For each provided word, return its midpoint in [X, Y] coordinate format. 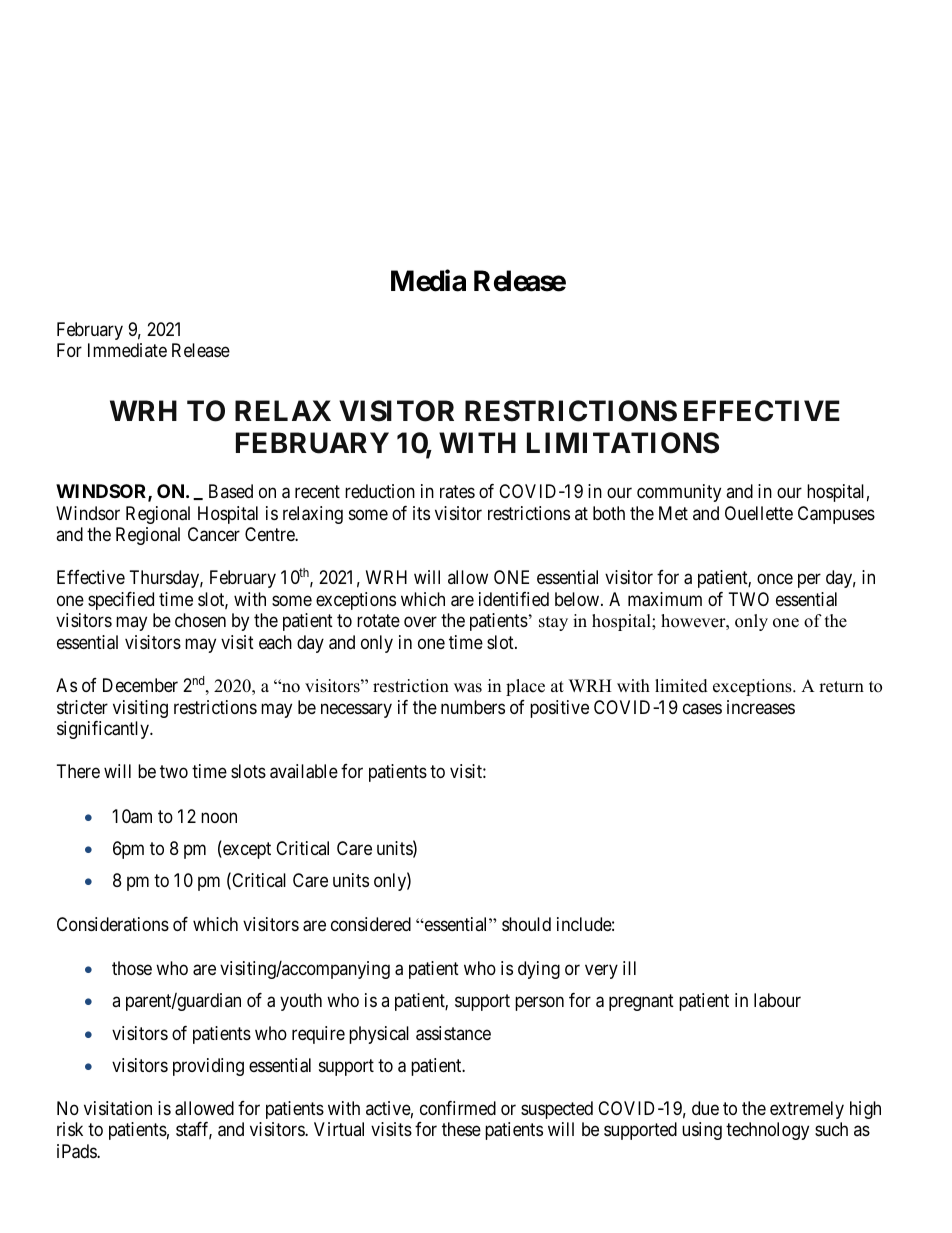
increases [761, 707]
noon [219, 817]
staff [194, 1130]
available [304, 771]
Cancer [214, 534]
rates [457, 491]
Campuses [836, 515]
